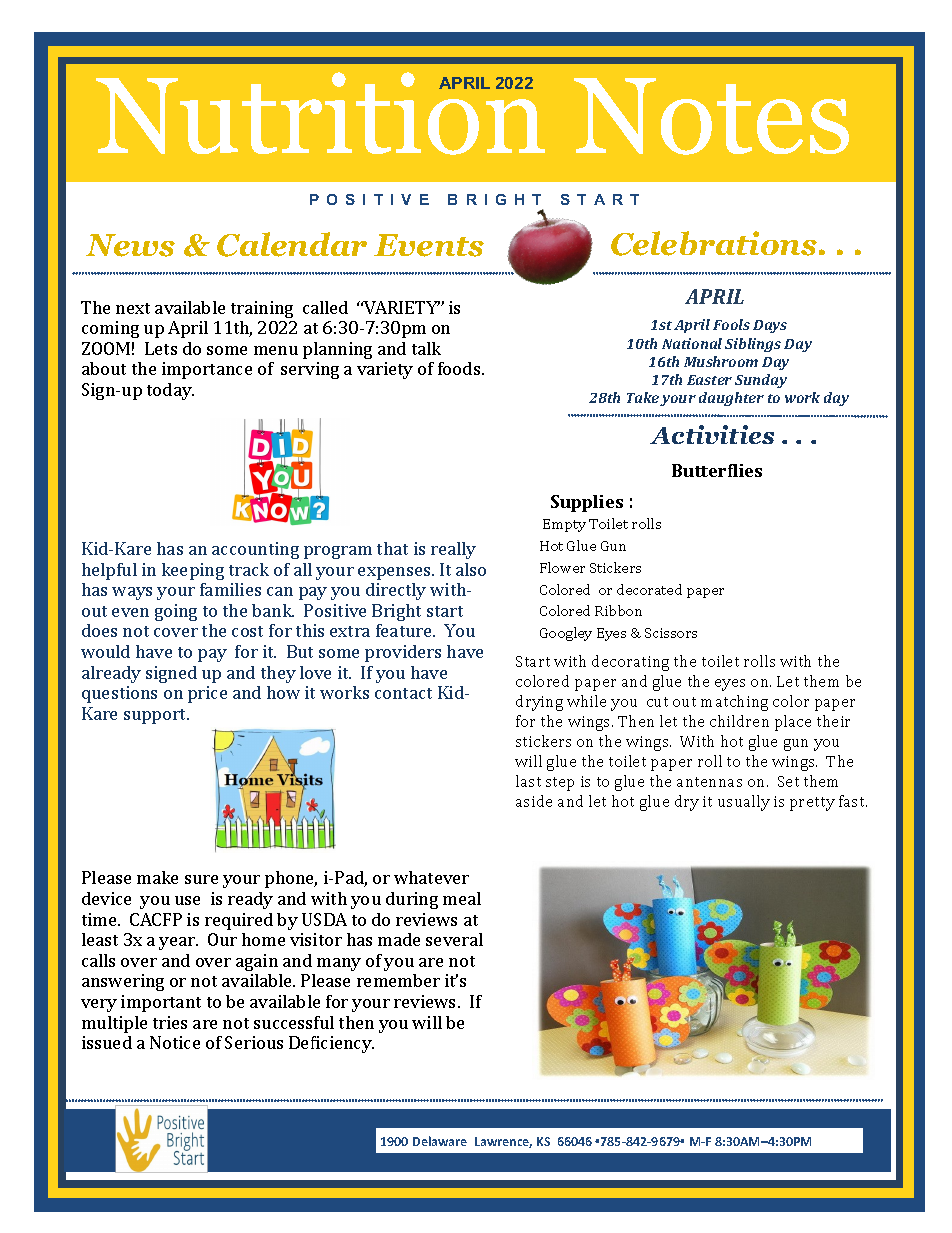 Image resolution: width=952 pixels, height=1233 pixels. What do you see at coordinates (170, 391) in the screenshot?
I see `today` at bounding box center [170, 391].
